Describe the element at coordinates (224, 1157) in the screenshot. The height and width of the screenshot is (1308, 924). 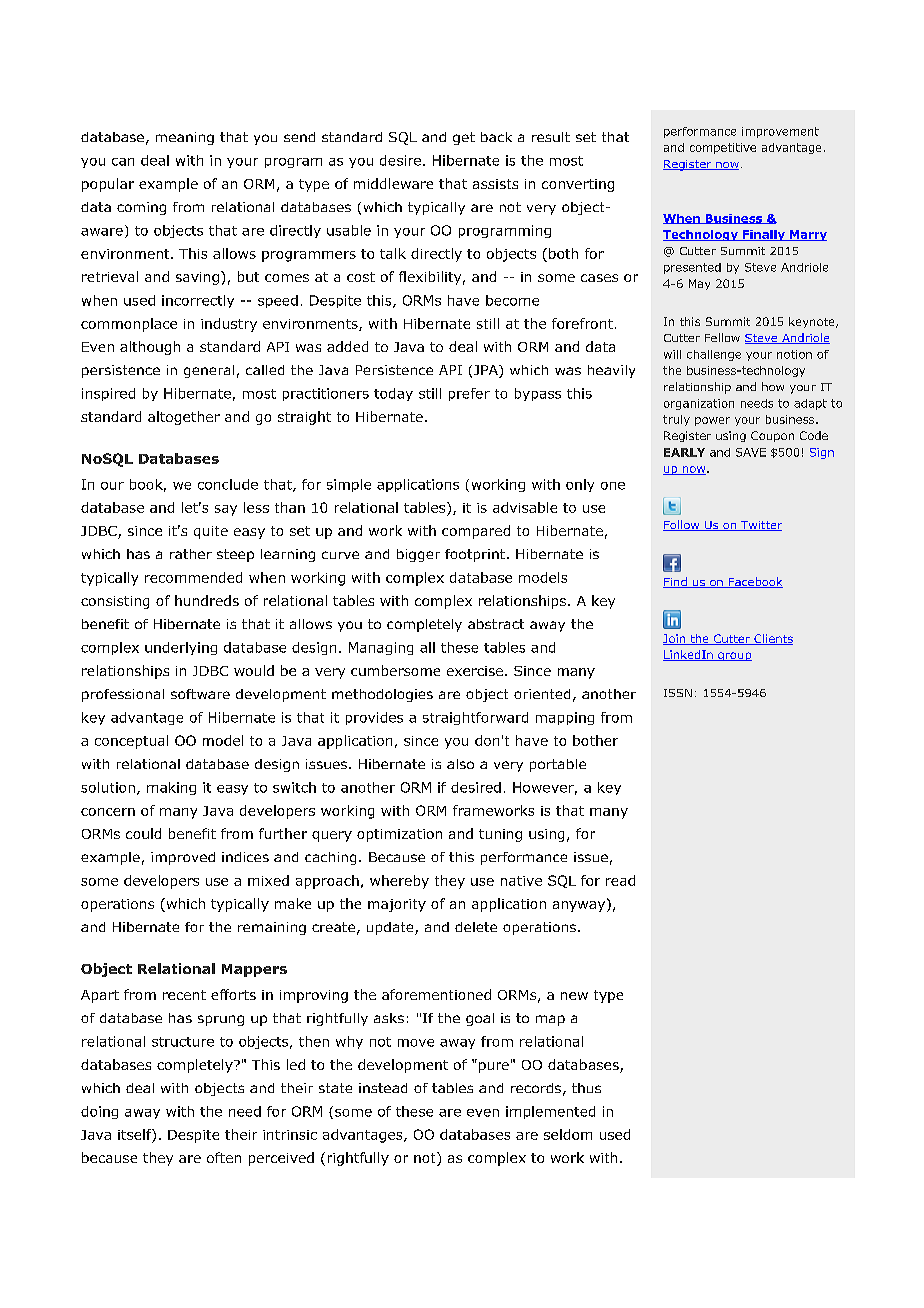
I see `often` at that location.
